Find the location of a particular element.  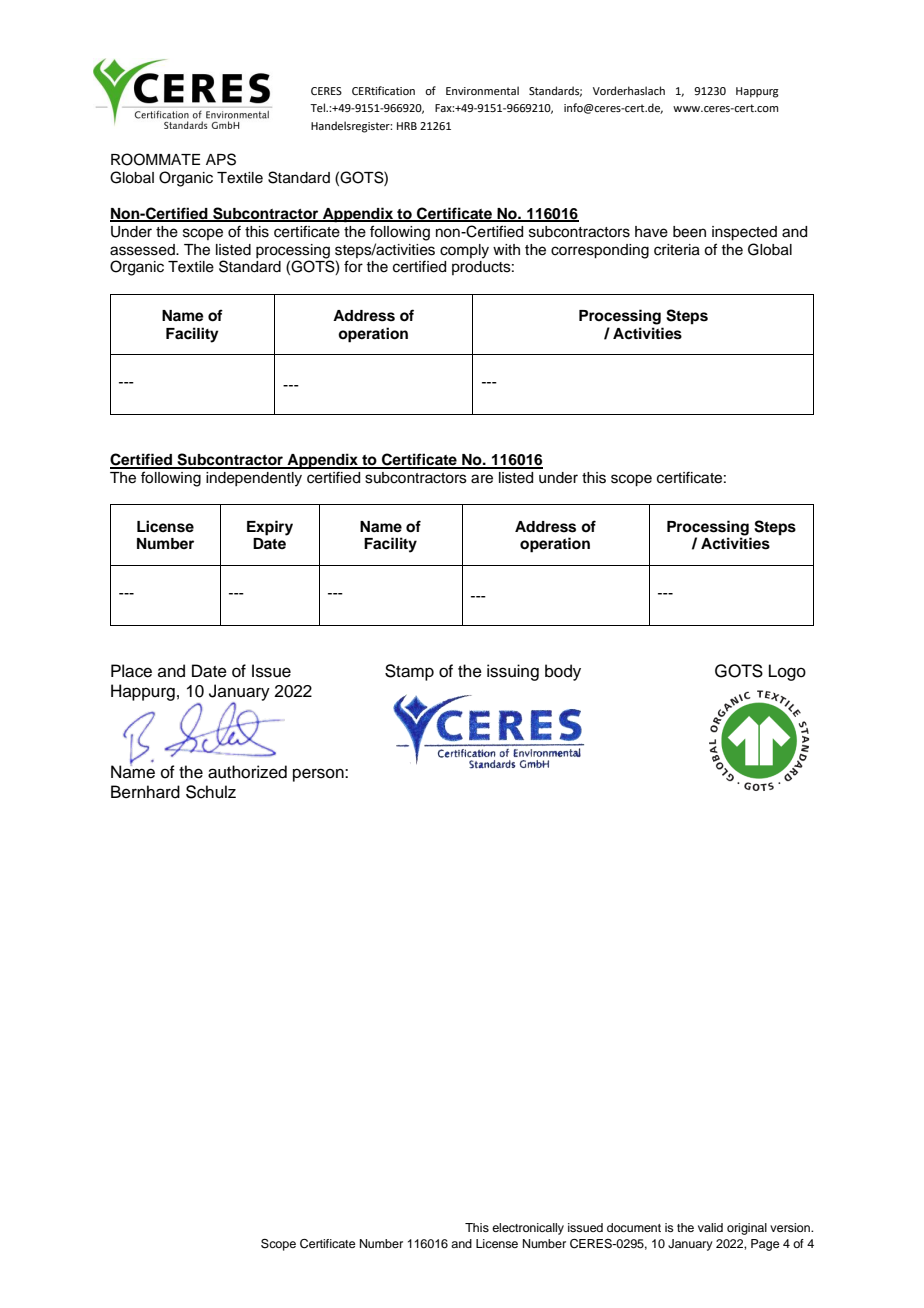

electronically is located at coordinates (528, 1229).
